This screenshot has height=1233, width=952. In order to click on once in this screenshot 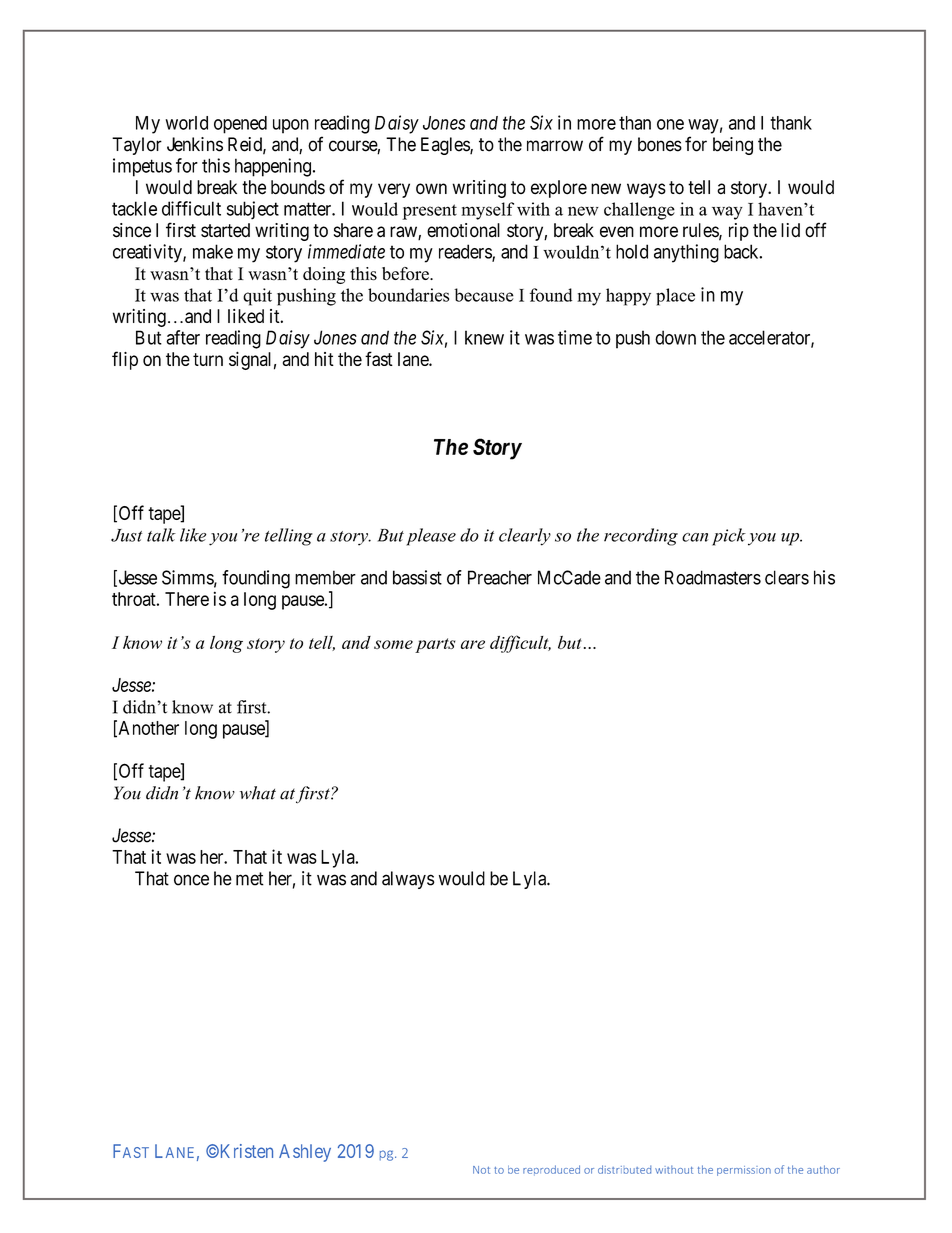, I will do `click(191, 880)`.
